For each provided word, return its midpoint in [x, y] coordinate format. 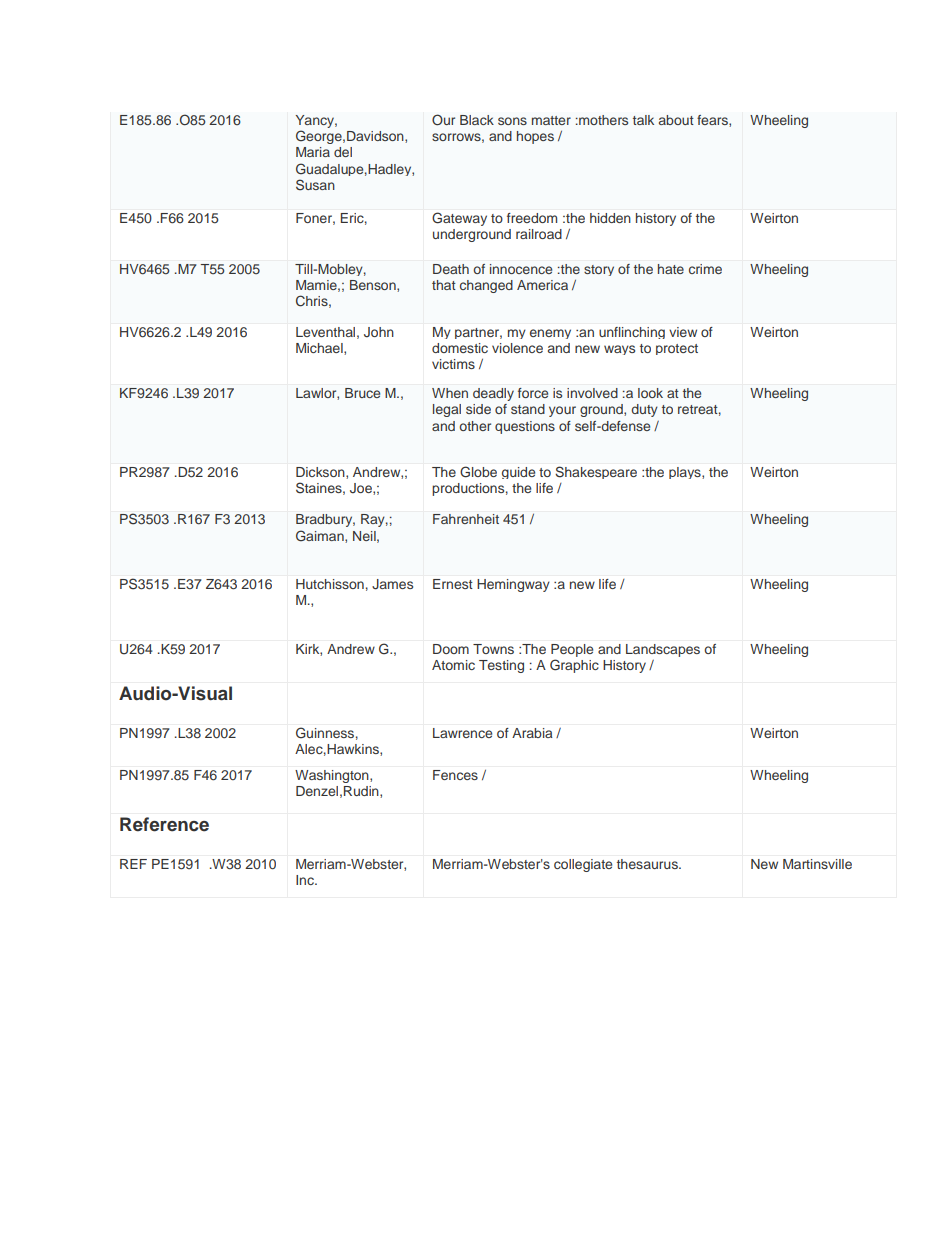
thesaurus [648, 864]
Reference [164, 824]
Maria [313, 152]
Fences [455, 775]
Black [477, 120]
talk [643, 120]
